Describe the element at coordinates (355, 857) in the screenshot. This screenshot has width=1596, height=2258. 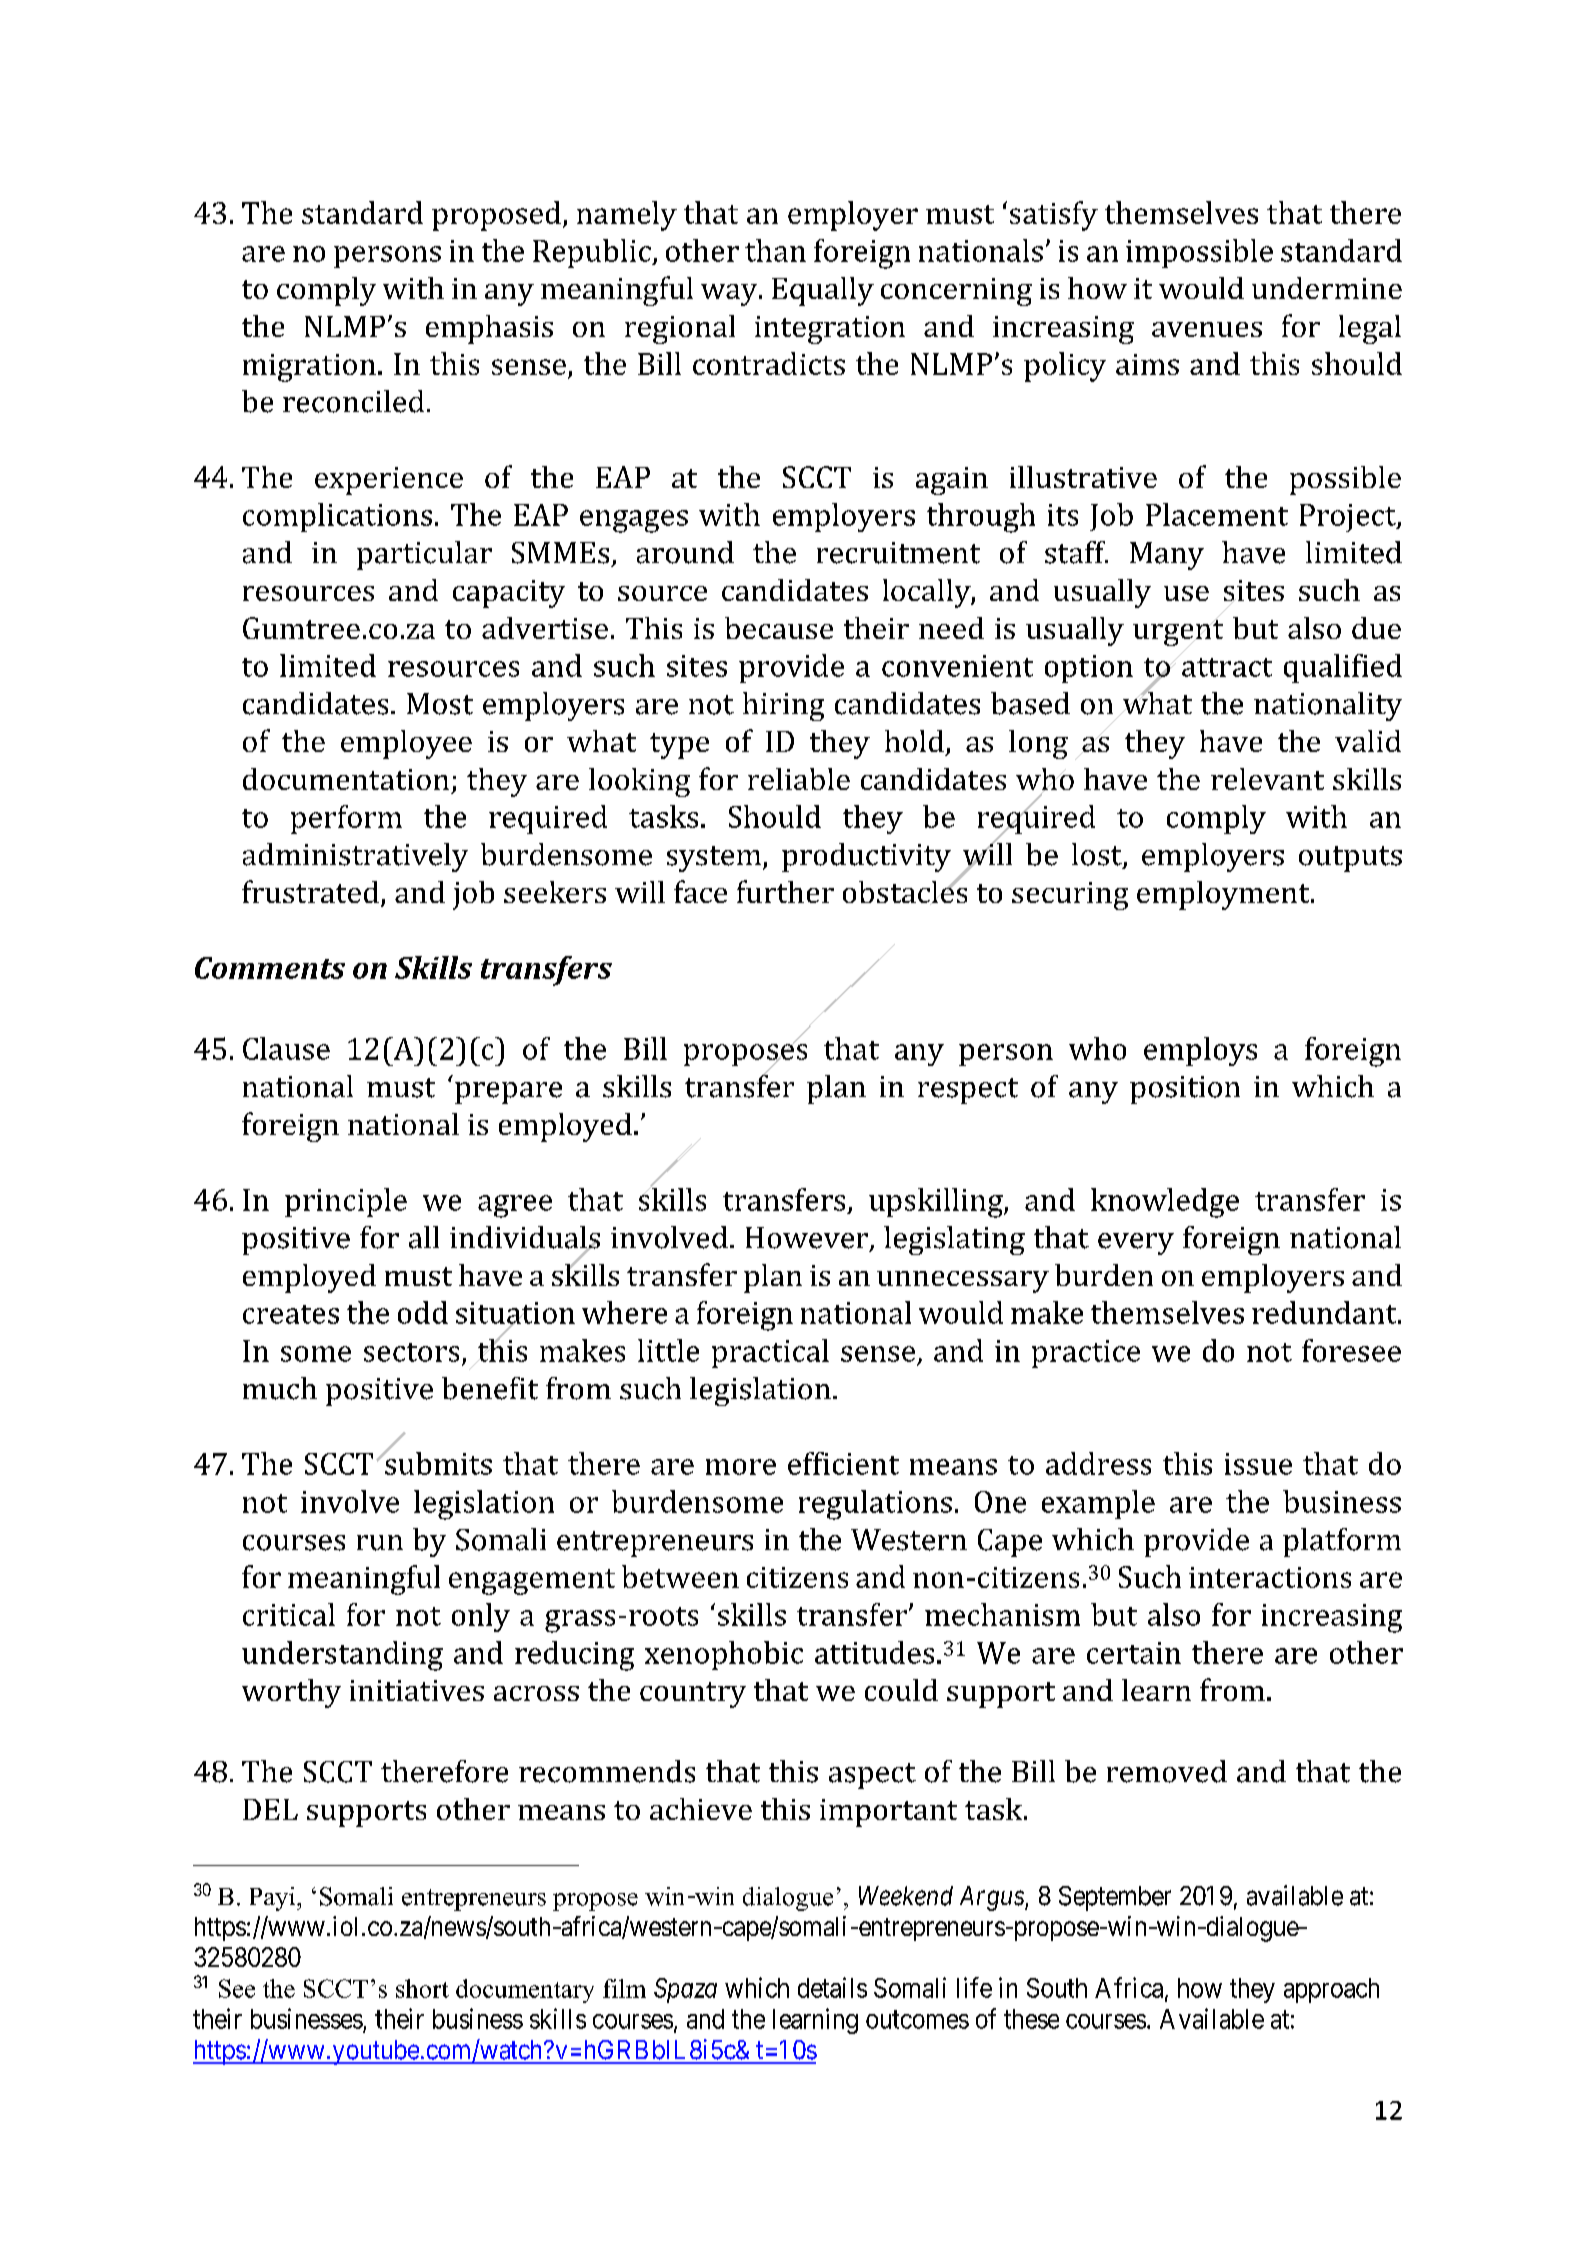
I see `administratively` at that location.
